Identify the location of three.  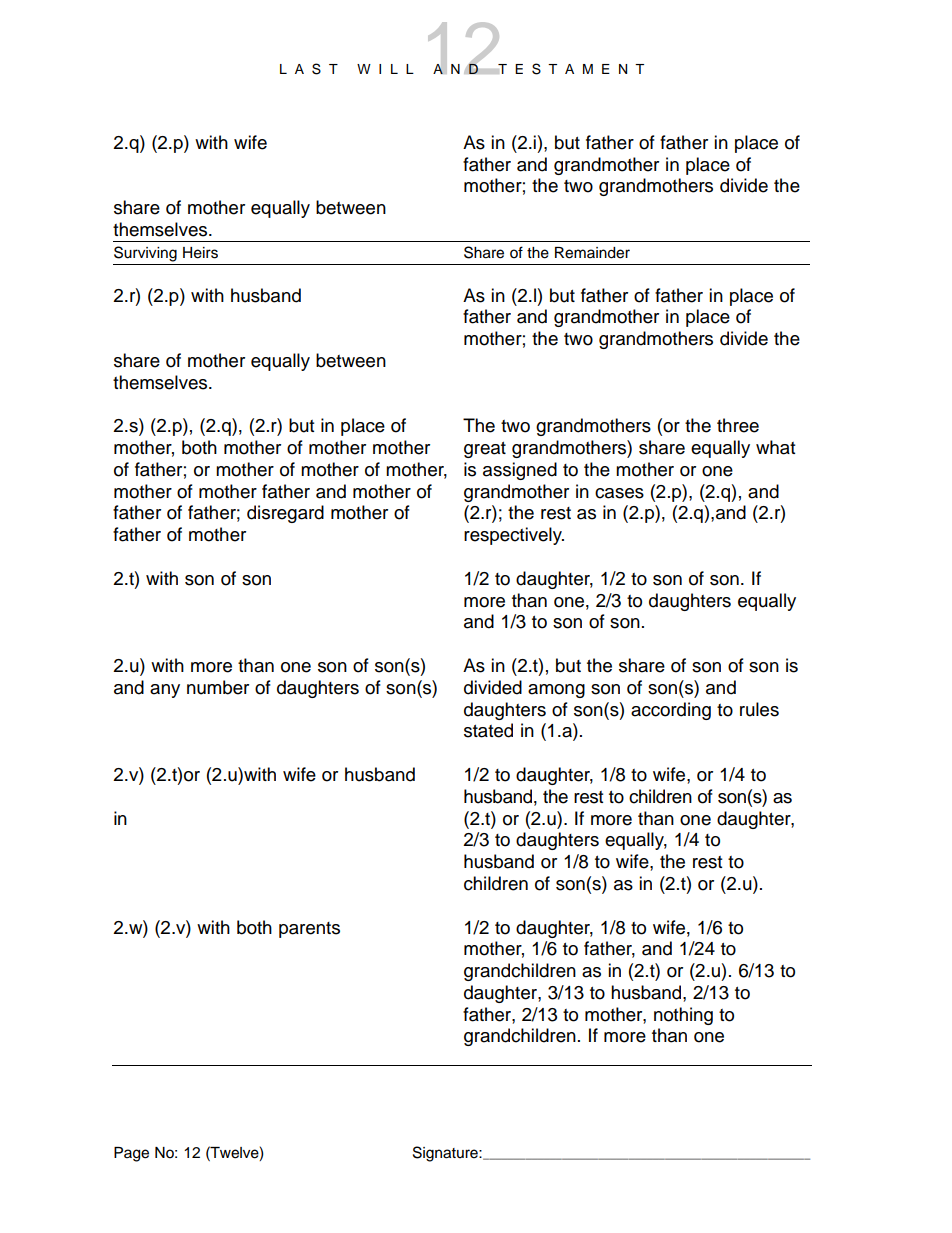
(738, 425).
